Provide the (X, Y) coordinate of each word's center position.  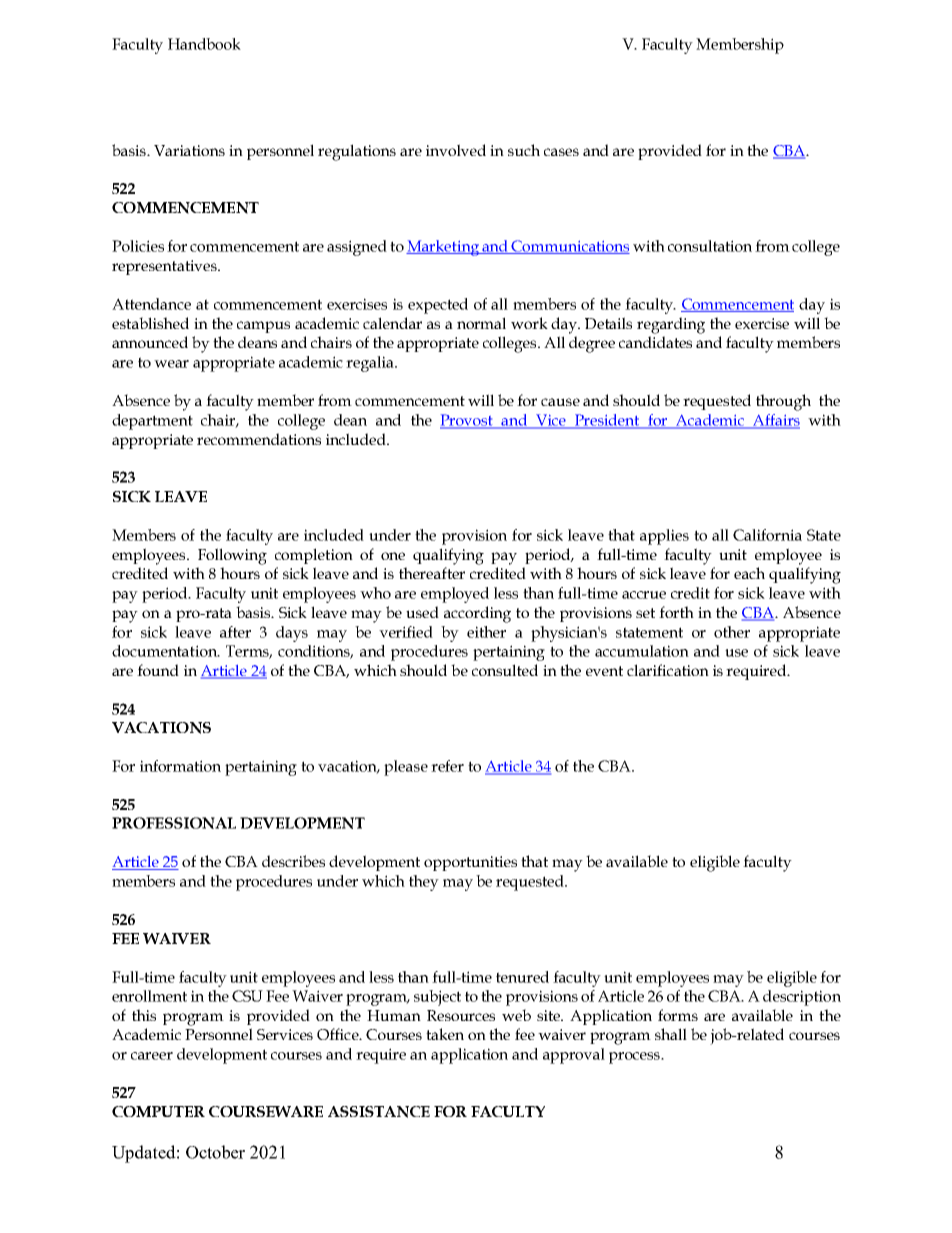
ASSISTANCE (379, 1112)
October (215, 1152)
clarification (668, 670)
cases (561, 152)
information (180, 766)
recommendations (259, 439)
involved (456, 150)
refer (447, 766)
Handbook (204, 44)
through (783, 402)
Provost (467, 421)
